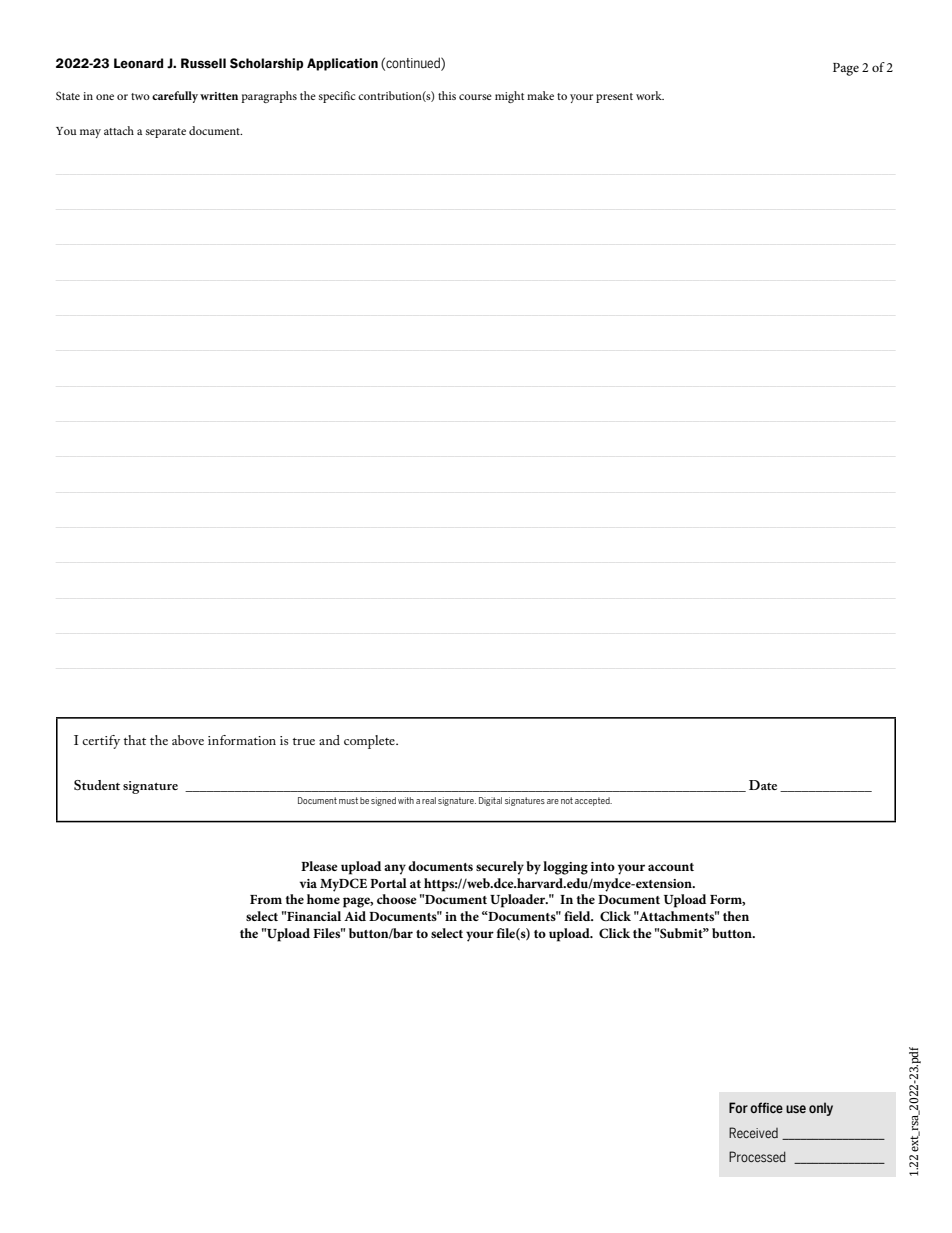  I want to click on any, so click(395, 869).
